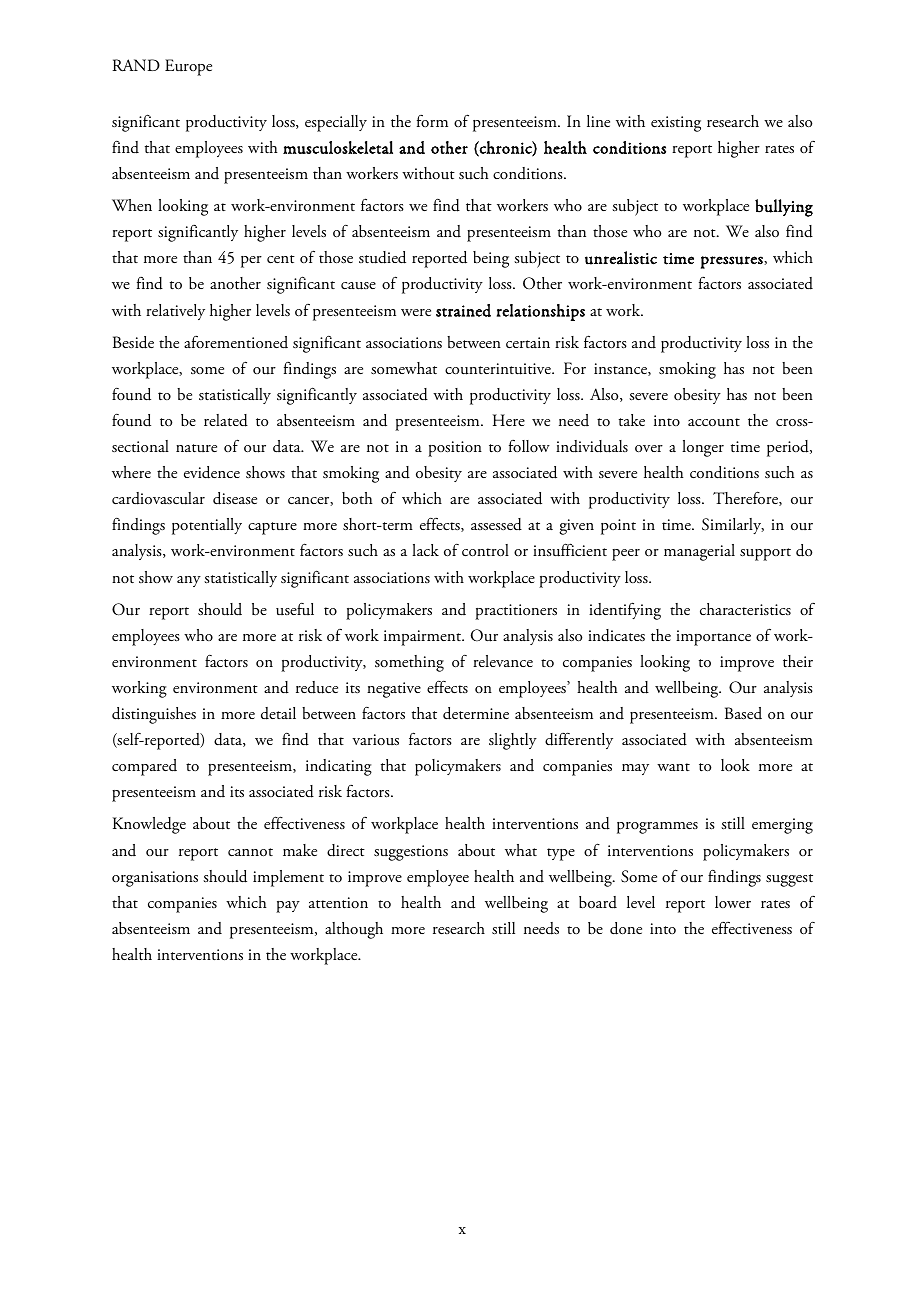 Image resolution: width=924 pixels, height=1308 pixels. I want to click on Similarly, so click(733, 526).
